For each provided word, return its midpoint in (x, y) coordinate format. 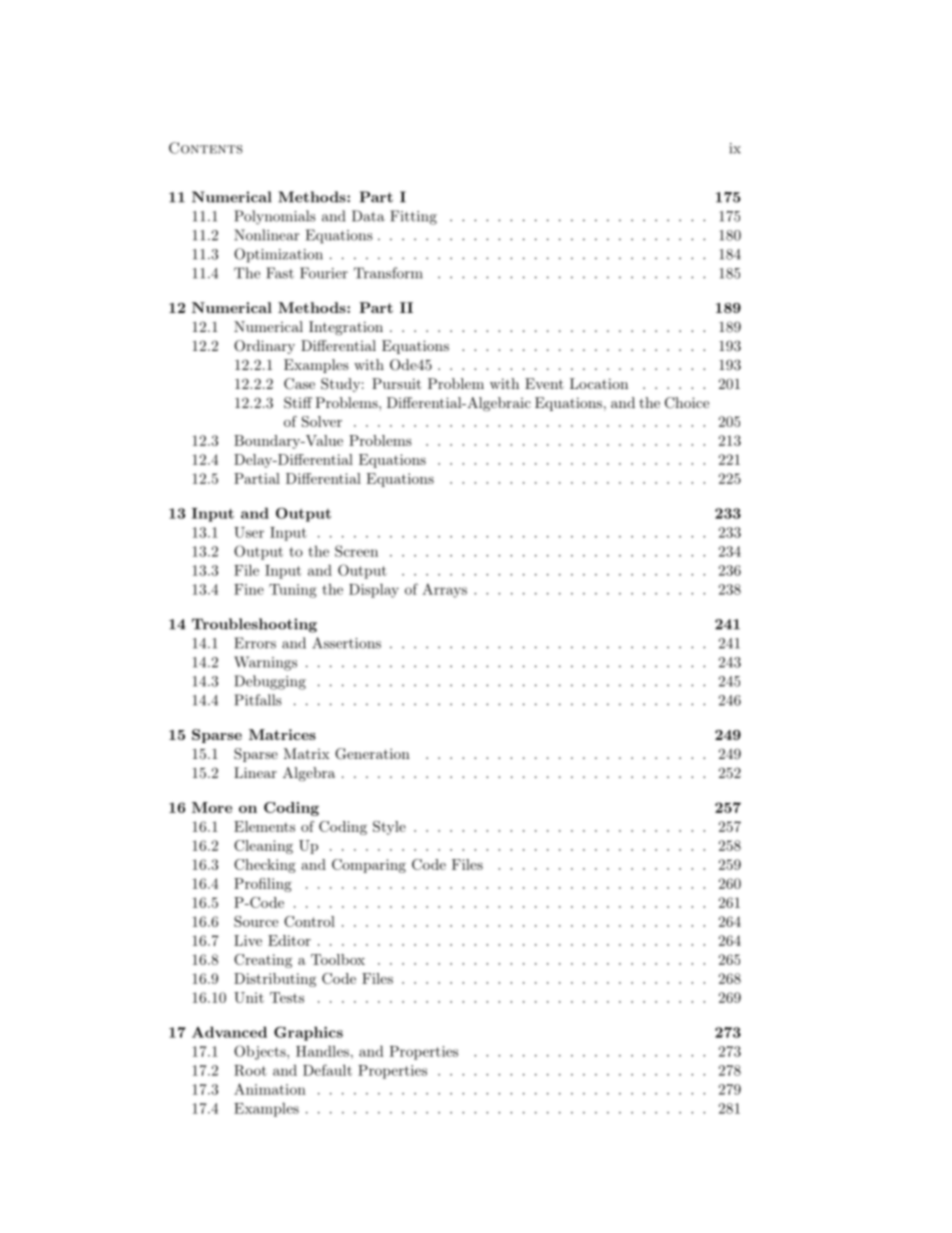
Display (374, 590)
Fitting (413, 217)
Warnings (265, 663)
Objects (261, 1052)
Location (599, 383)
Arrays (444, 590)
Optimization (278, 255)
